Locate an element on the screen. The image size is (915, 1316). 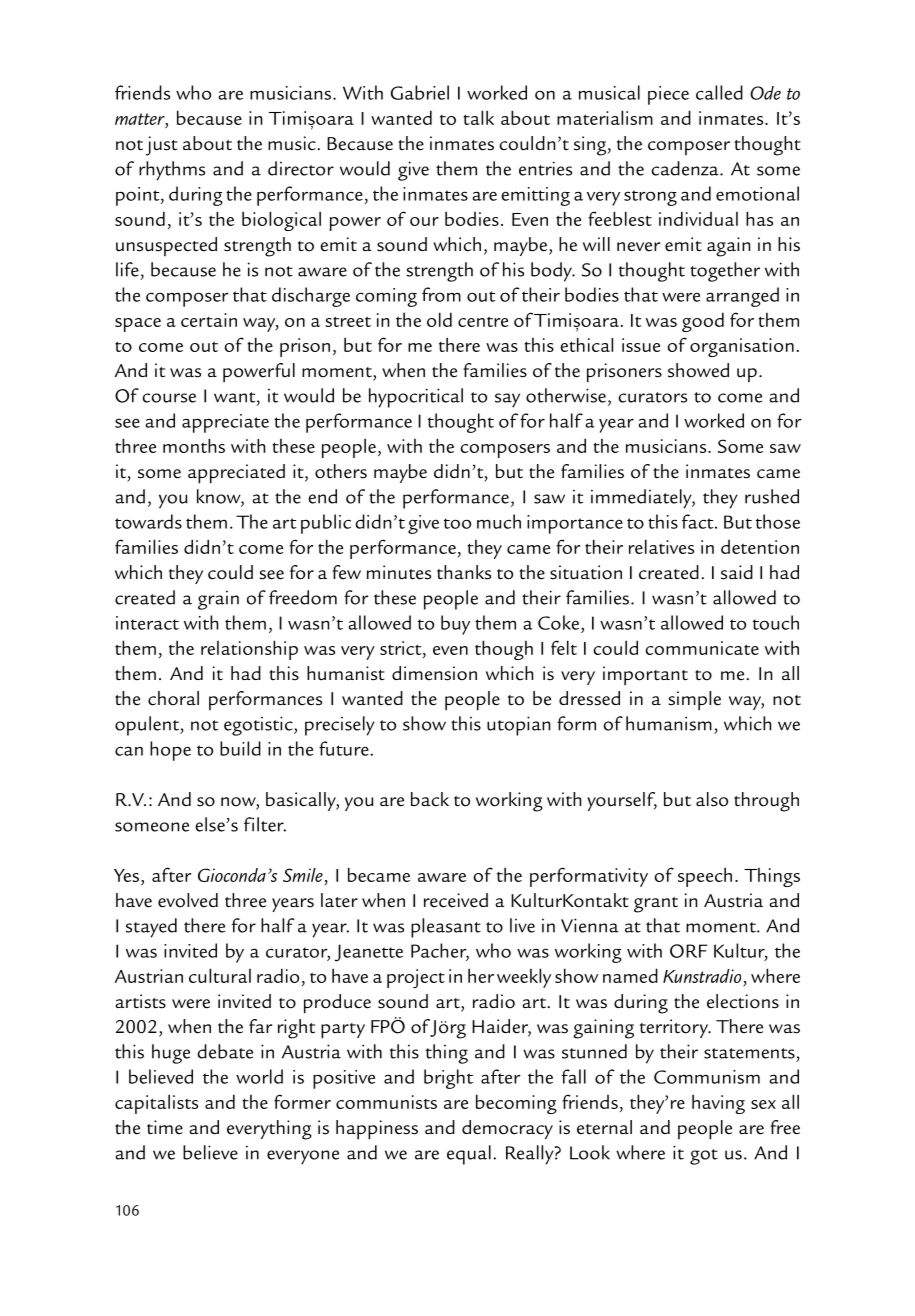
time is located at coordinates (165, 1127).
